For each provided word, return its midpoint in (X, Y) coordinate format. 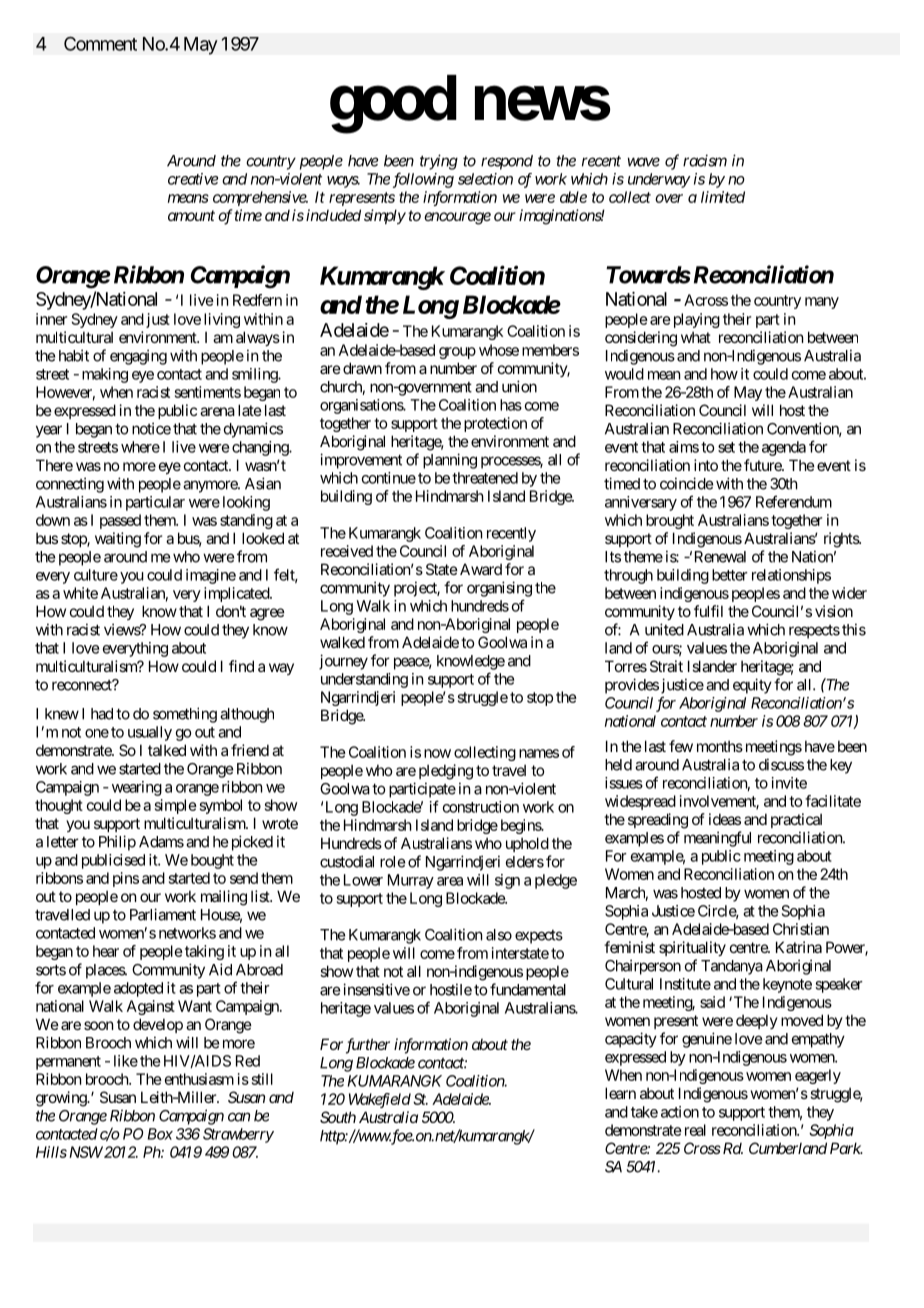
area (450, 881)
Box (160, 1134)
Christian (801, 929)
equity (752, 686)
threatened (485, 478)
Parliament (163, 914)
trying (439, 162)
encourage (457, 218)
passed (120, 521)
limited (723, 197)
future (763, 465)
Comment (100, 43)
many (822, 303)
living (222, 320)
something (185, 715)
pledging (446, 772)
